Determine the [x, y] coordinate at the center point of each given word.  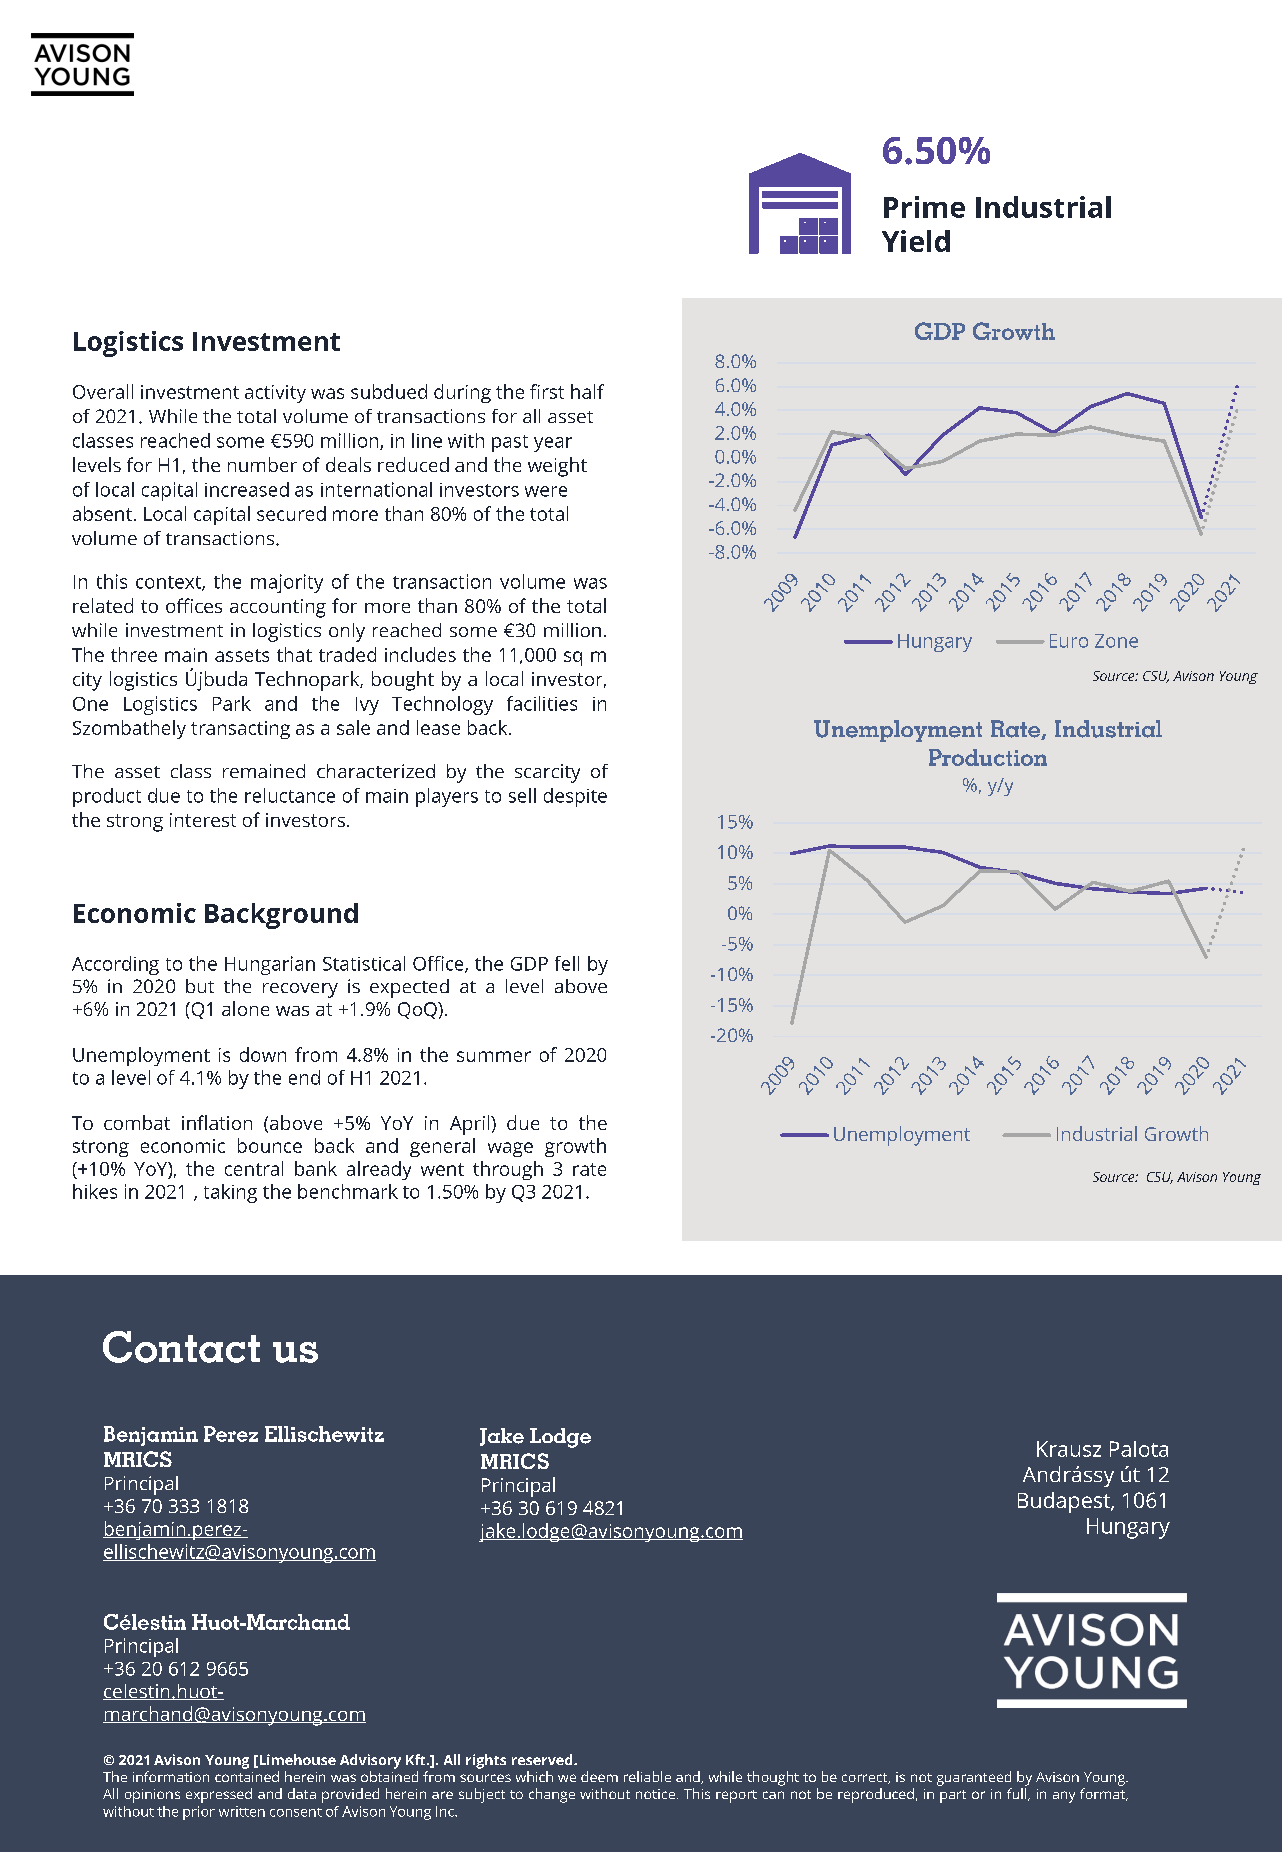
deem [599, 1776]
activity [275, 394]
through [508, 1170]
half [587, 391]
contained [247, 1776]
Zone [1116, 641]
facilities [542, 703]
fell [567, 963]
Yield [916, 241]
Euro [1069, 641]
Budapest [1065, 1502]
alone [245, 1008]
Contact [181, 1347]
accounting [278, 608]
